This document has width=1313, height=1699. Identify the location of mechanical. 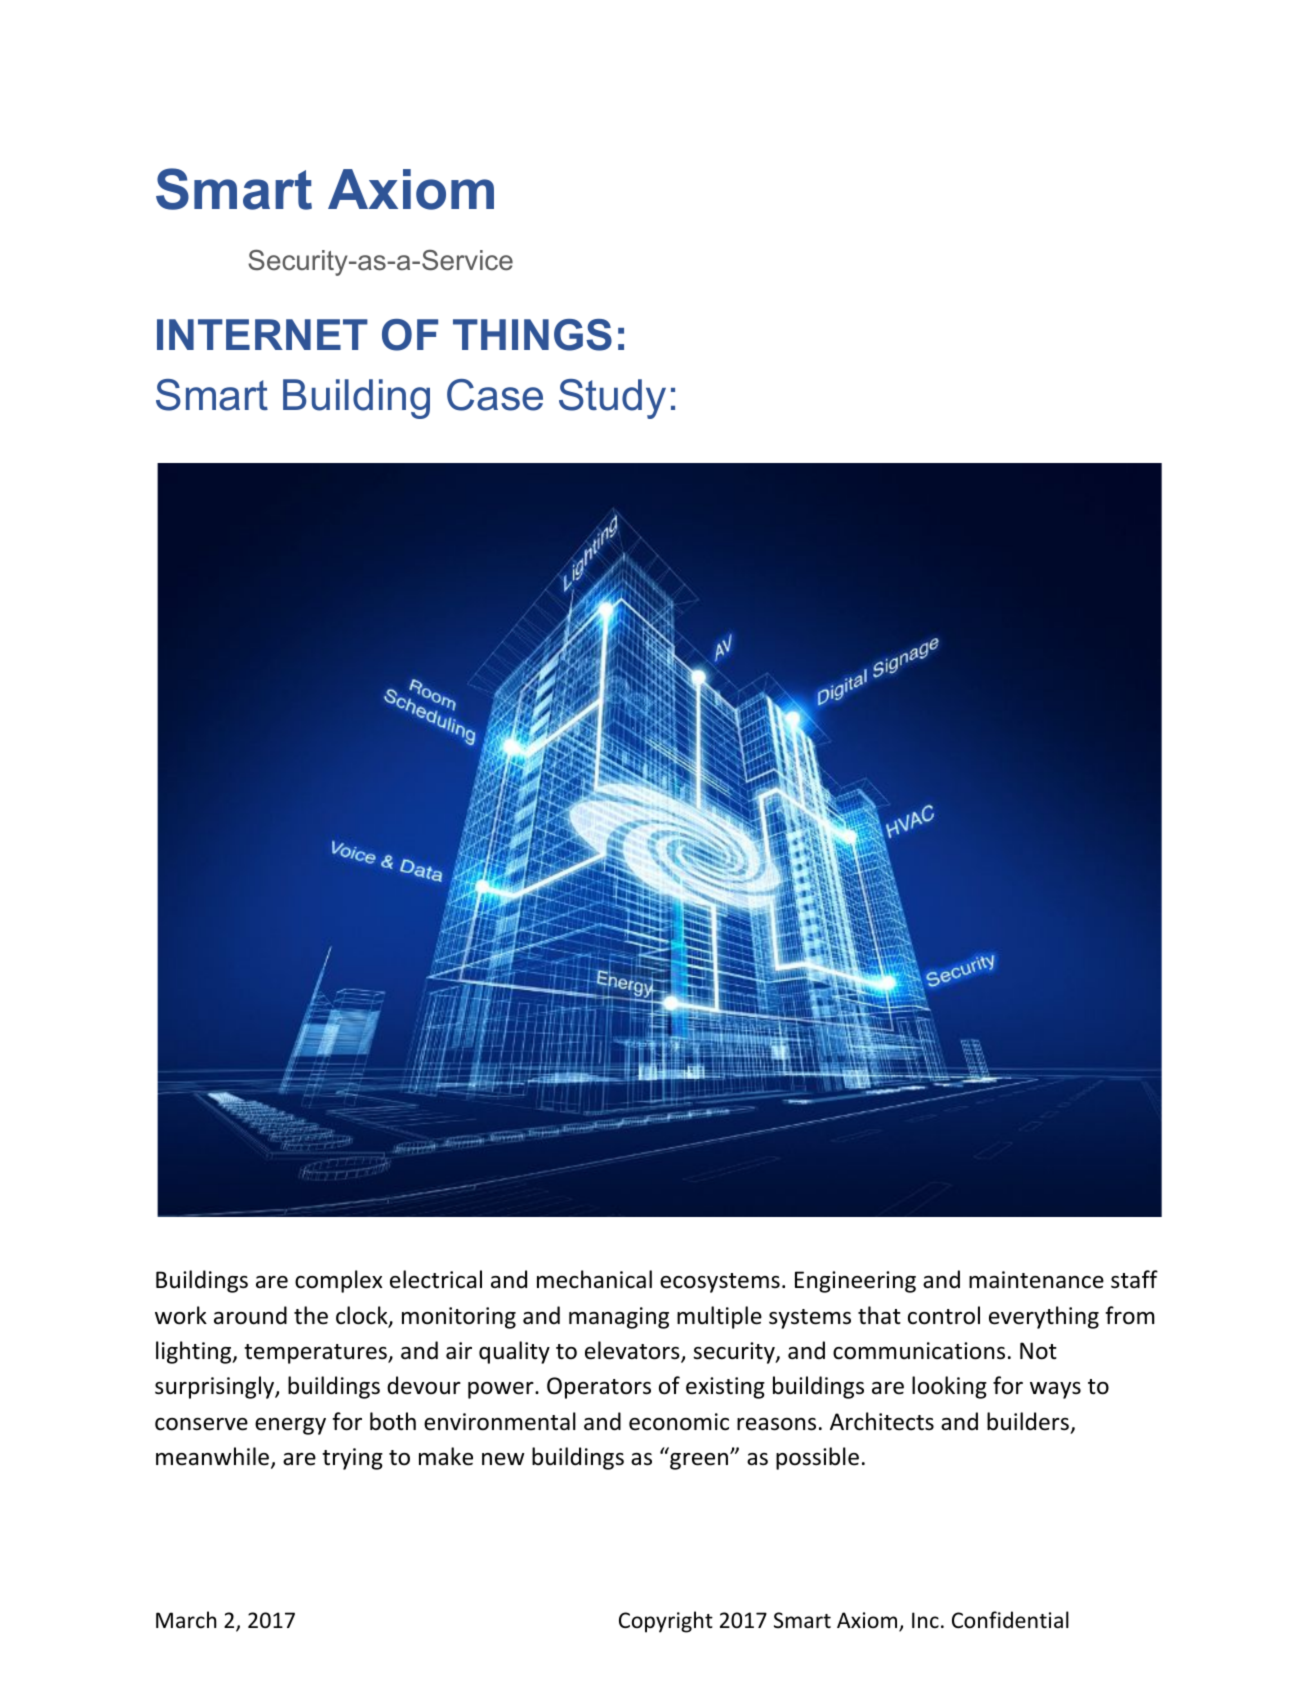
(594, 1279).
